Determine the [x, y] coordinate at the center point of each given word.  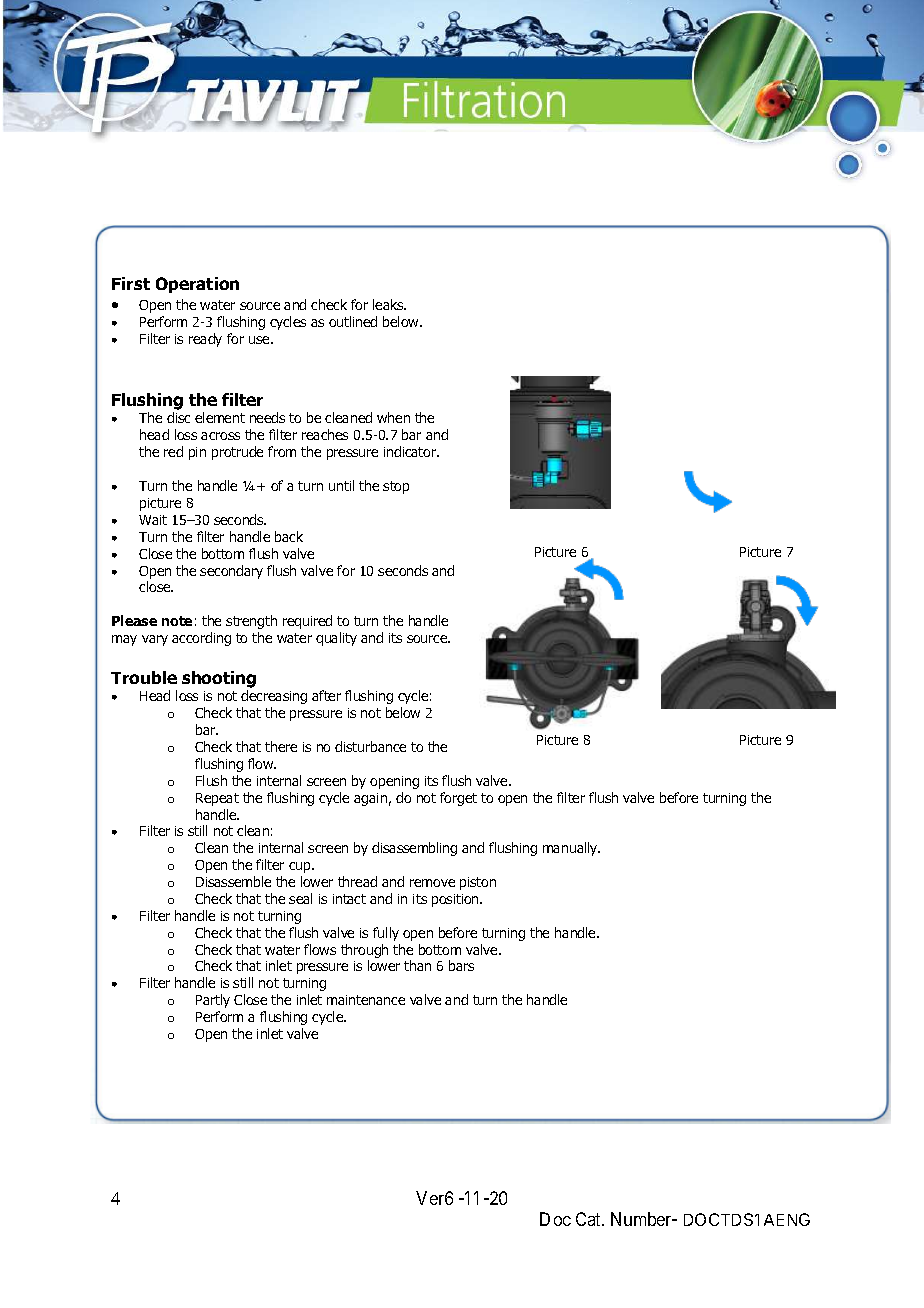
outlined [353, 321]
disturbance [370, 746]
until [341, 485]
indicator [411, 451]
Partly [213, 1001]
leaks [389, 304]
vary [155, 640]
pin [197, 453]
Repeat [217, 799]
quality [336, 639]
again [370, 799]
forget [458, 799]
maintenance [366, 1000]
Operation [197, 285]
